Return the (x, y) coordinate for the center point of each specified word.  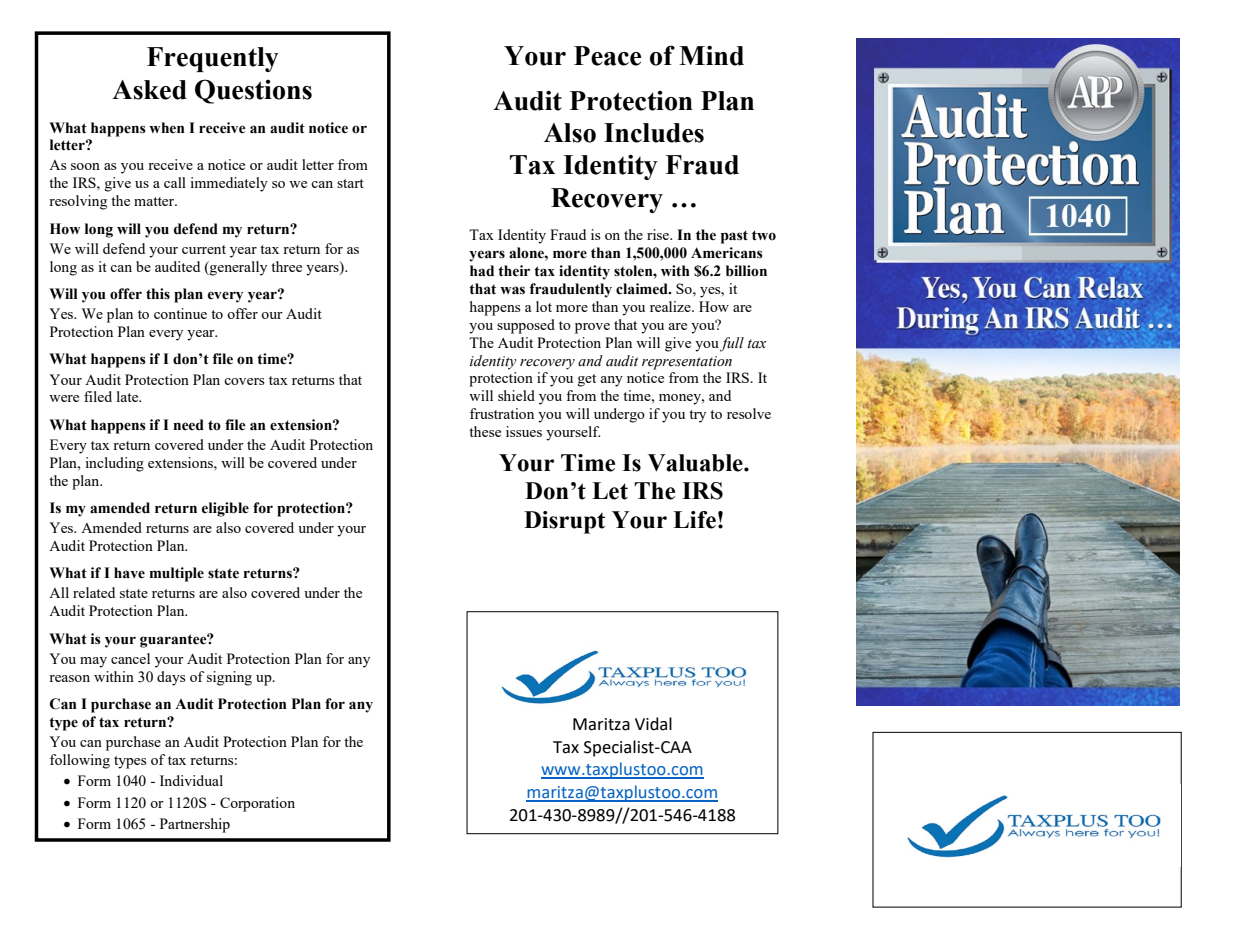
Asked (149, 90)
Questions (253, 91)
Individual (191, 780)
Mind (711, 55)
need (188, 425)
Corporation (257, 804)
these (485, 431)
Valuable (696, 463)
